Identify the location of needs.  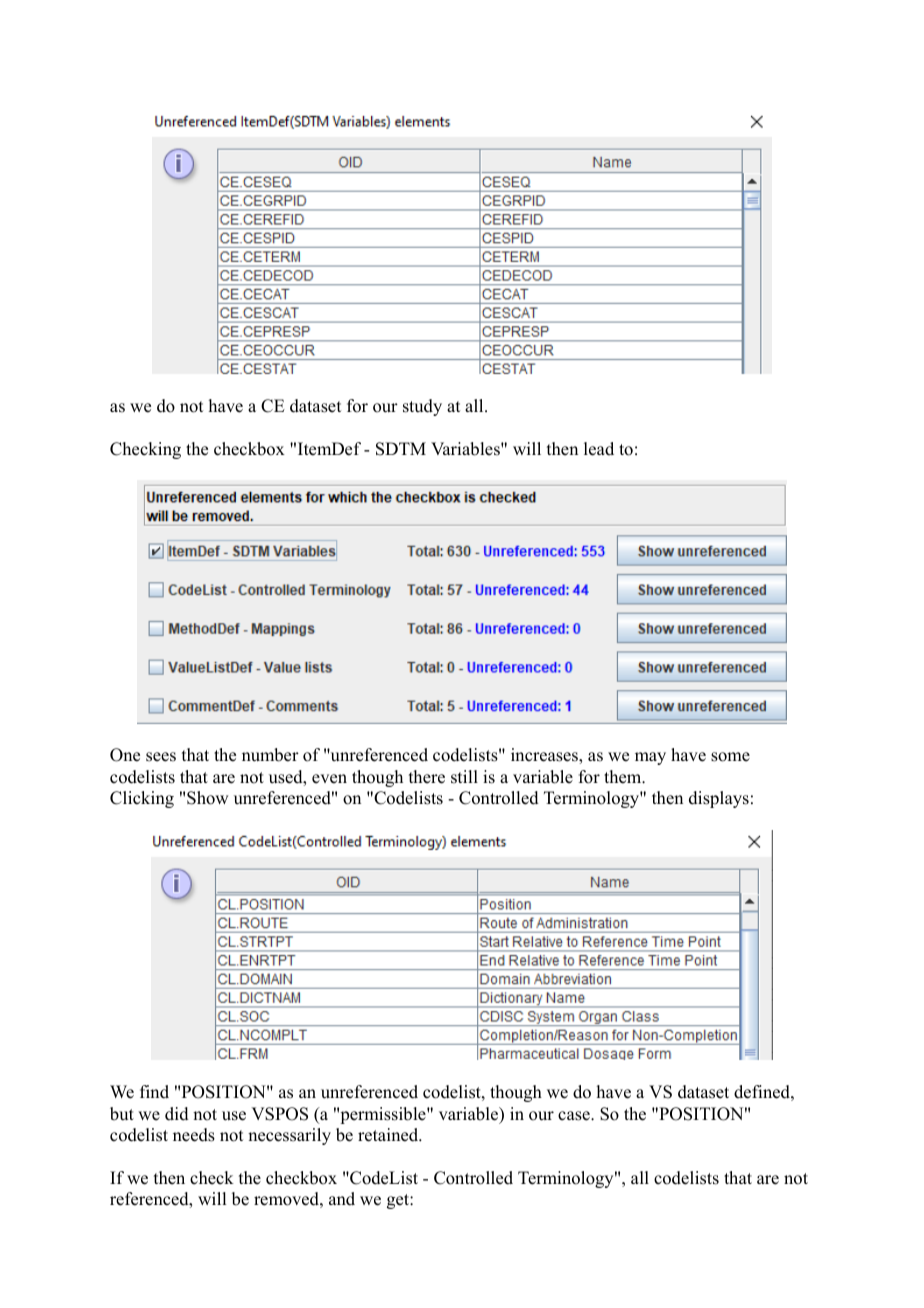
(194, 1135).
